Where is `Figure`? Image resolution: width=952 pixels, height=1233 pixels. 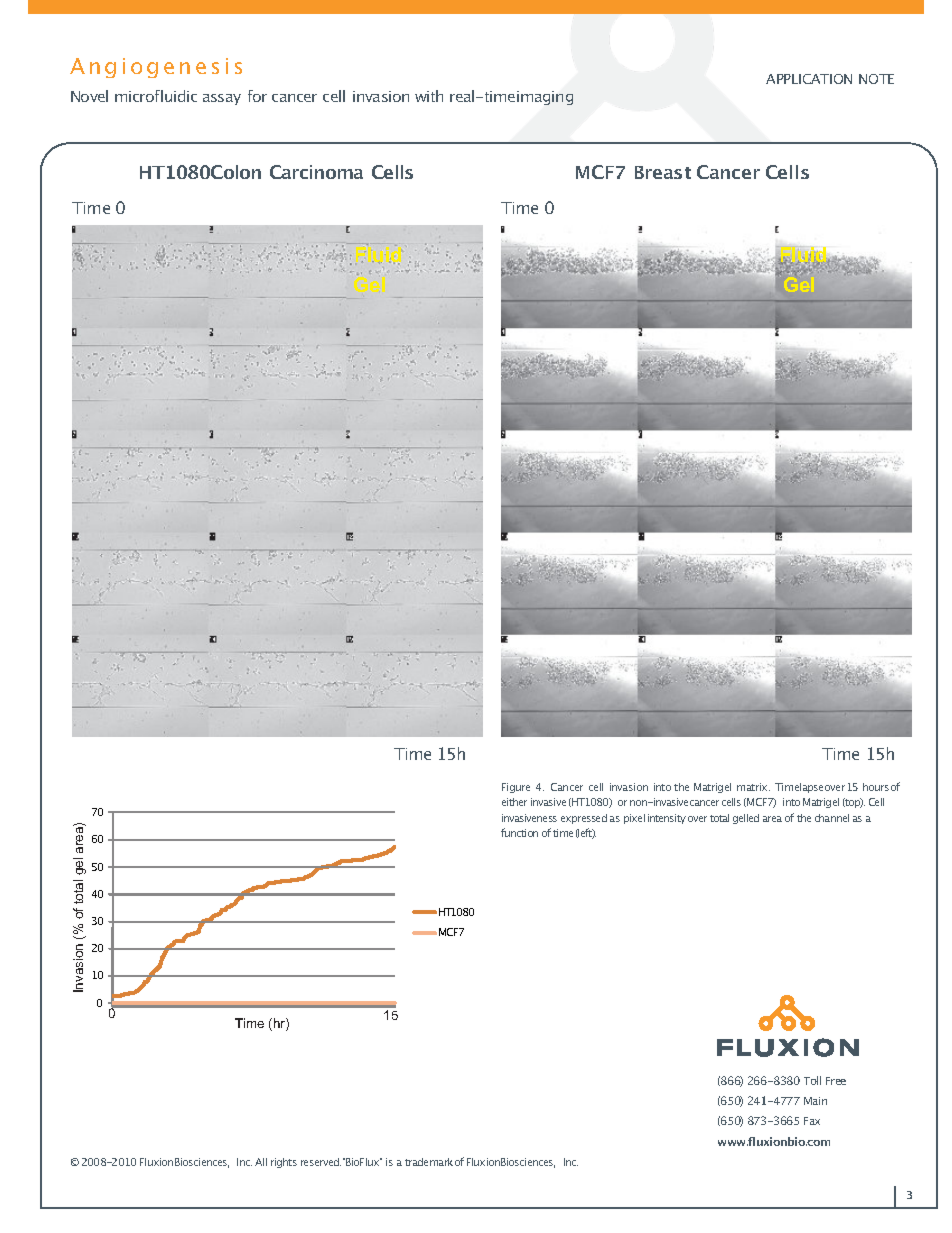
Figure is located at coordinates (516, 788).
